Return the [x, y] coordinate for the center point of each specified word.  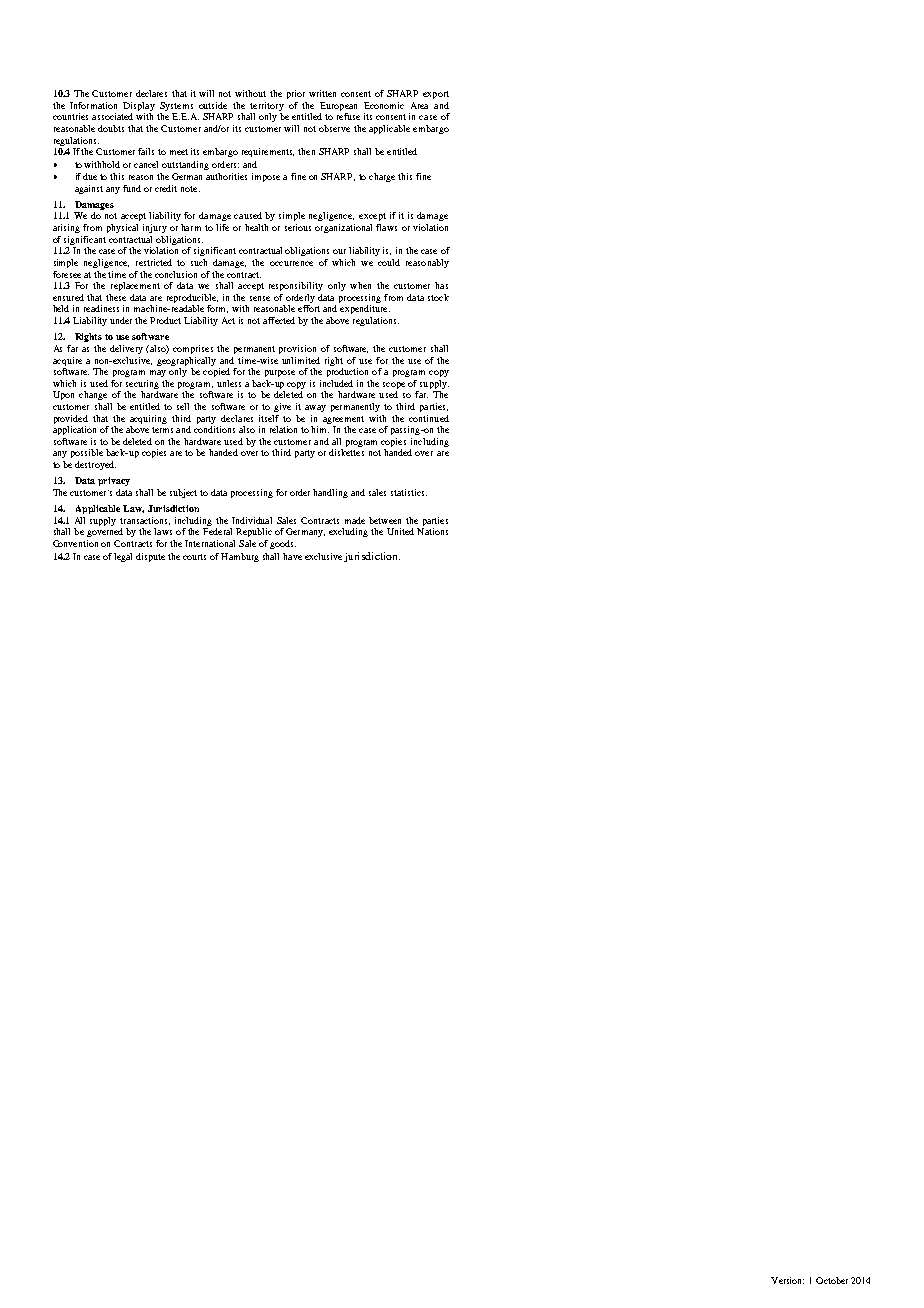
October [832, 1280]
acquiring [148, 419]
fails [146, 151]
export [436, 95]
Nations [432, 531]
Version [787, 1280]
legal [123, 557]
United [400, 531]
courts [194, 557]
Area [419, 105]
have [292, 556]
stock [438, 297]
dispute [150, 557]
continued [429, 418]
